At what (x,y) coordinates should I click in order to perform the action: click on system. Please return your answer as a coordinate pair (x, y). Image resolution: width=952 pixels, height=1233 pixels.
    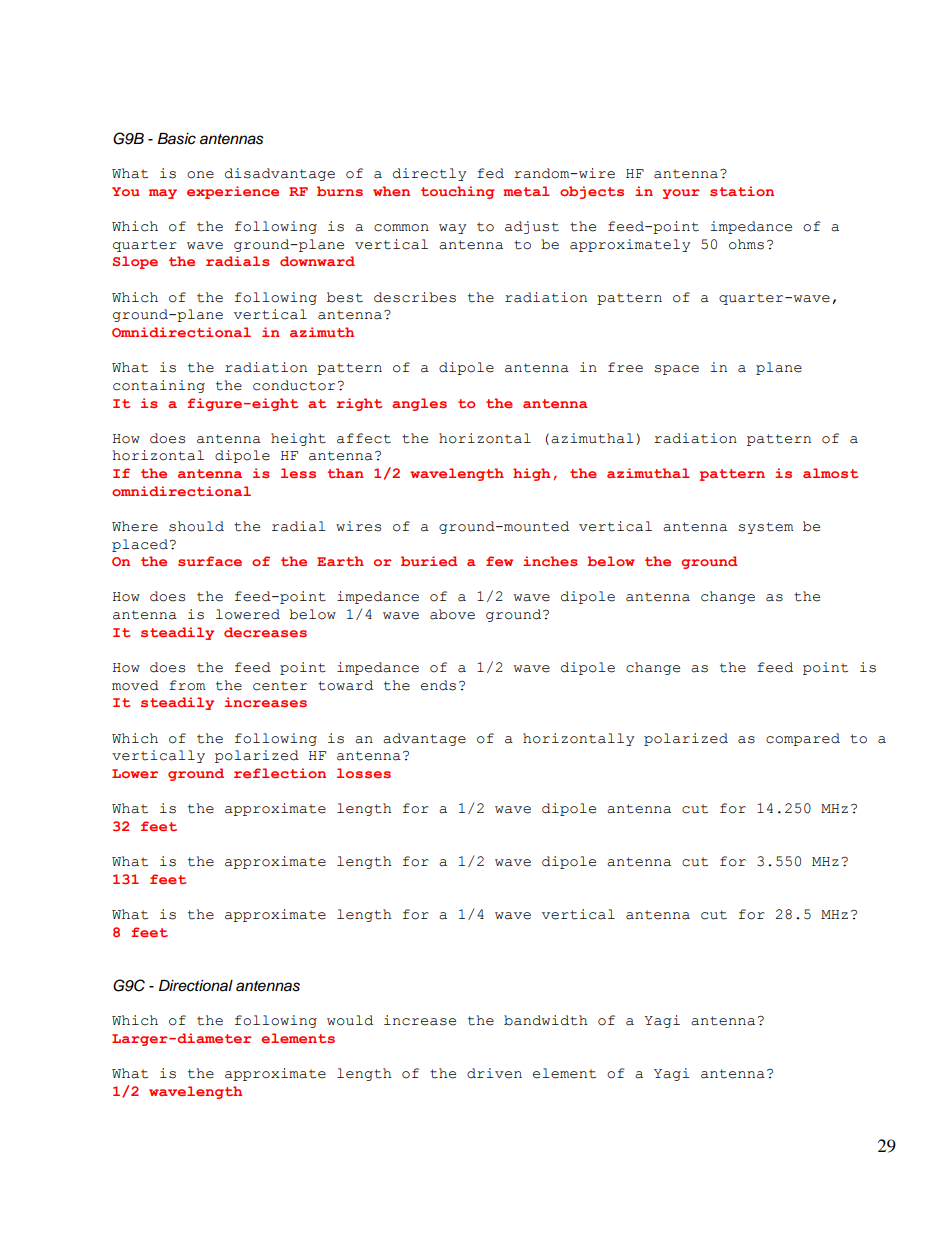
    Looking at the image, I should click on (765, 528).
